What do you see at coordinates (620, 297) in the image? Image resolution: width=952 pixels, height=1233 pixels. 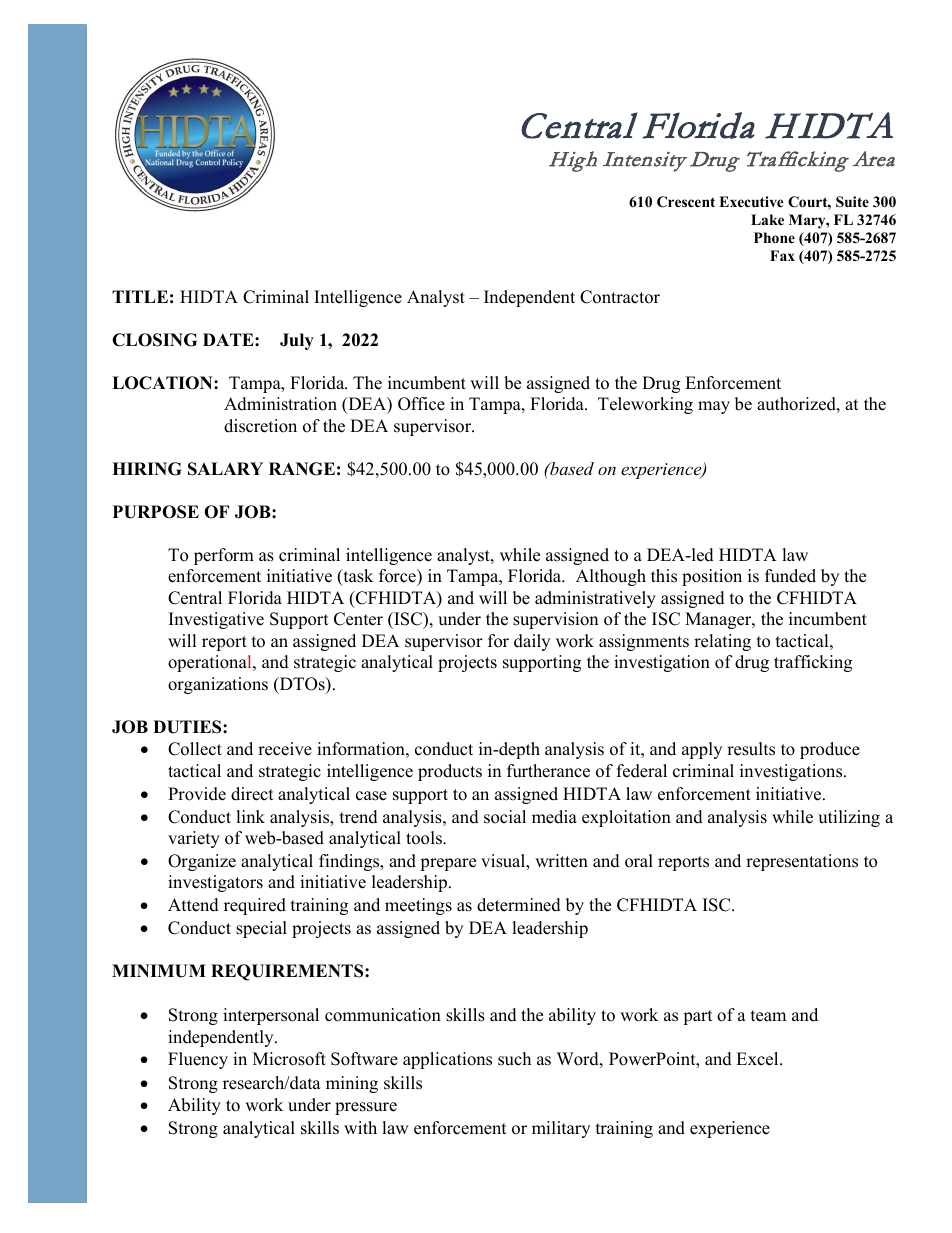 I see `Contractor` at bounding box center [620, 297].
